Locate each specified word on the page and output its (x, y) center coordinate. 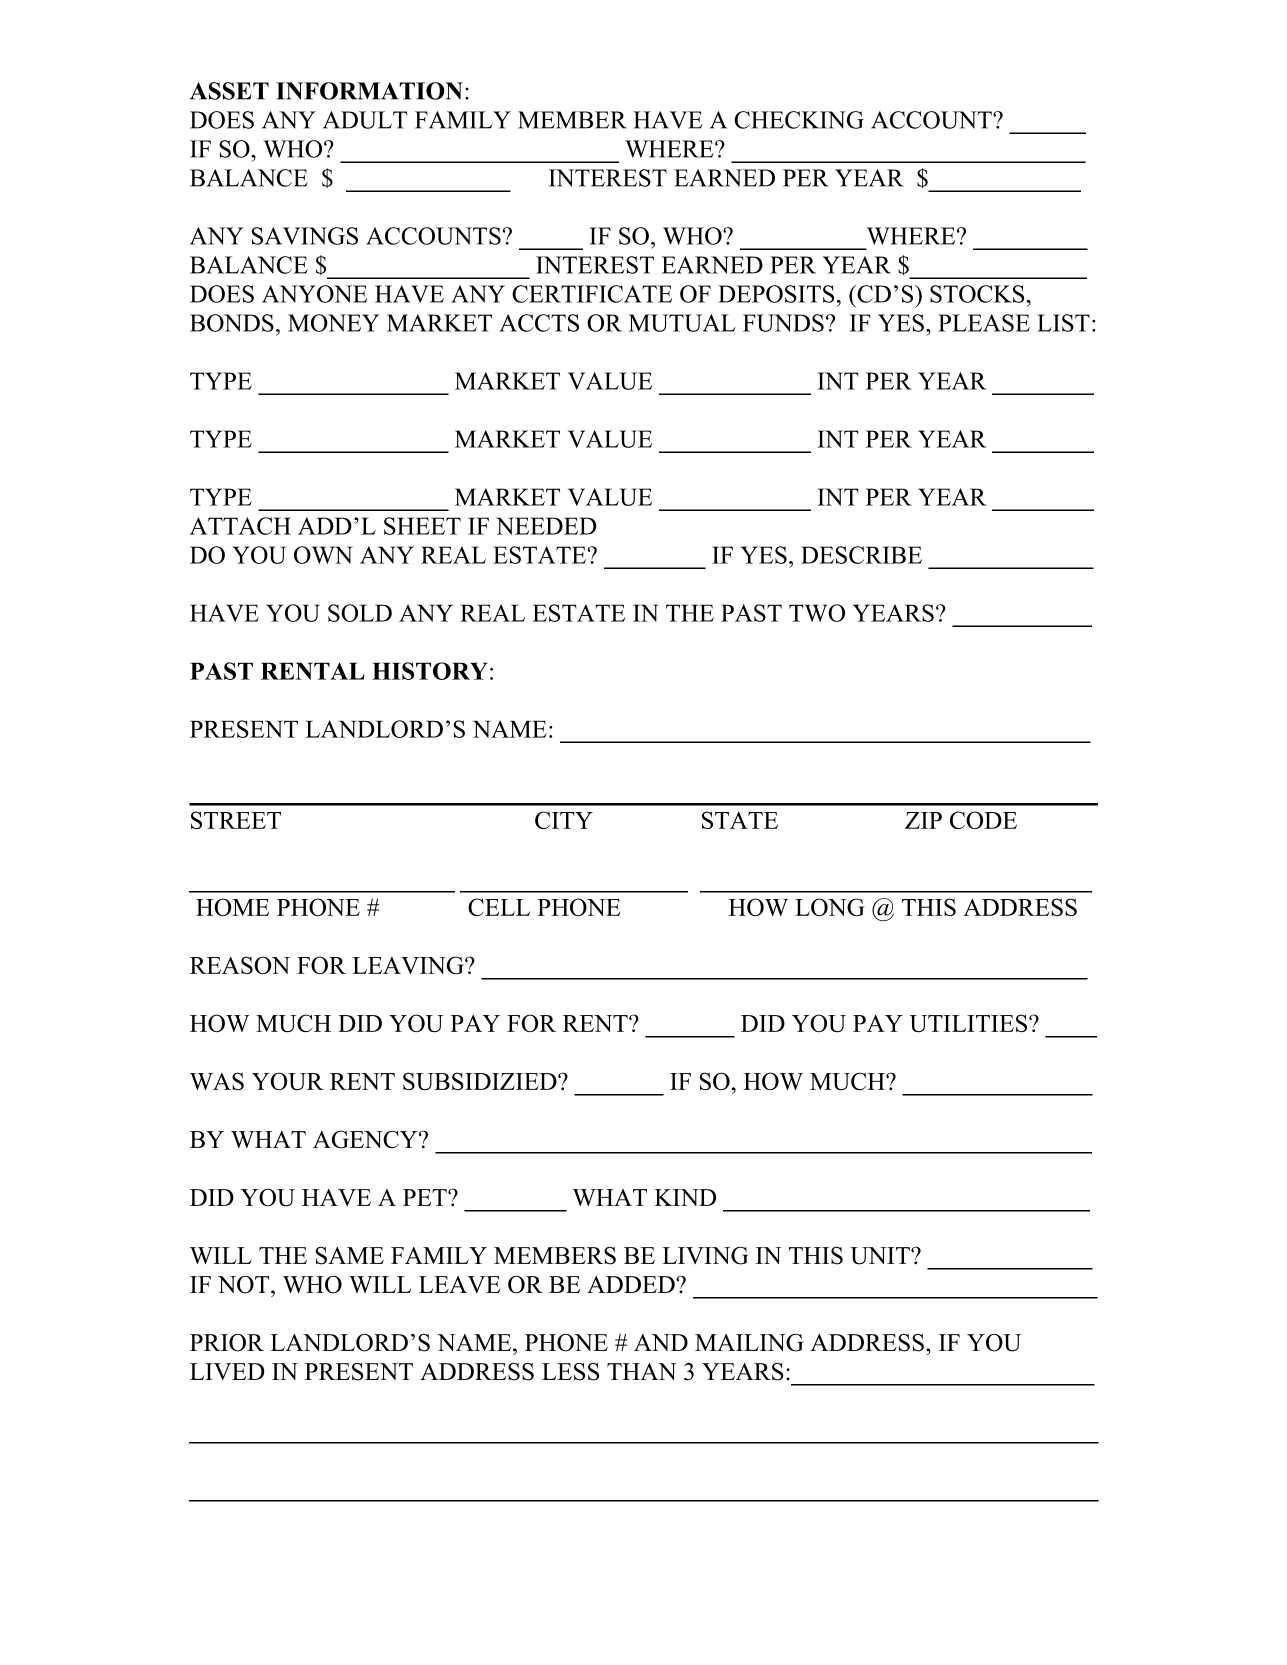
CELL (499, 907)
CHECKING (799, 120)
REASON (240, 965)
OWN (323, 555)
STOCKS (978, 294)
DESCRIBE (861, 555)
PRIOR (227, 1343)
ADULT (365, 120)
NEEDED (546, 526)
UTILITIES (969, 1023)
